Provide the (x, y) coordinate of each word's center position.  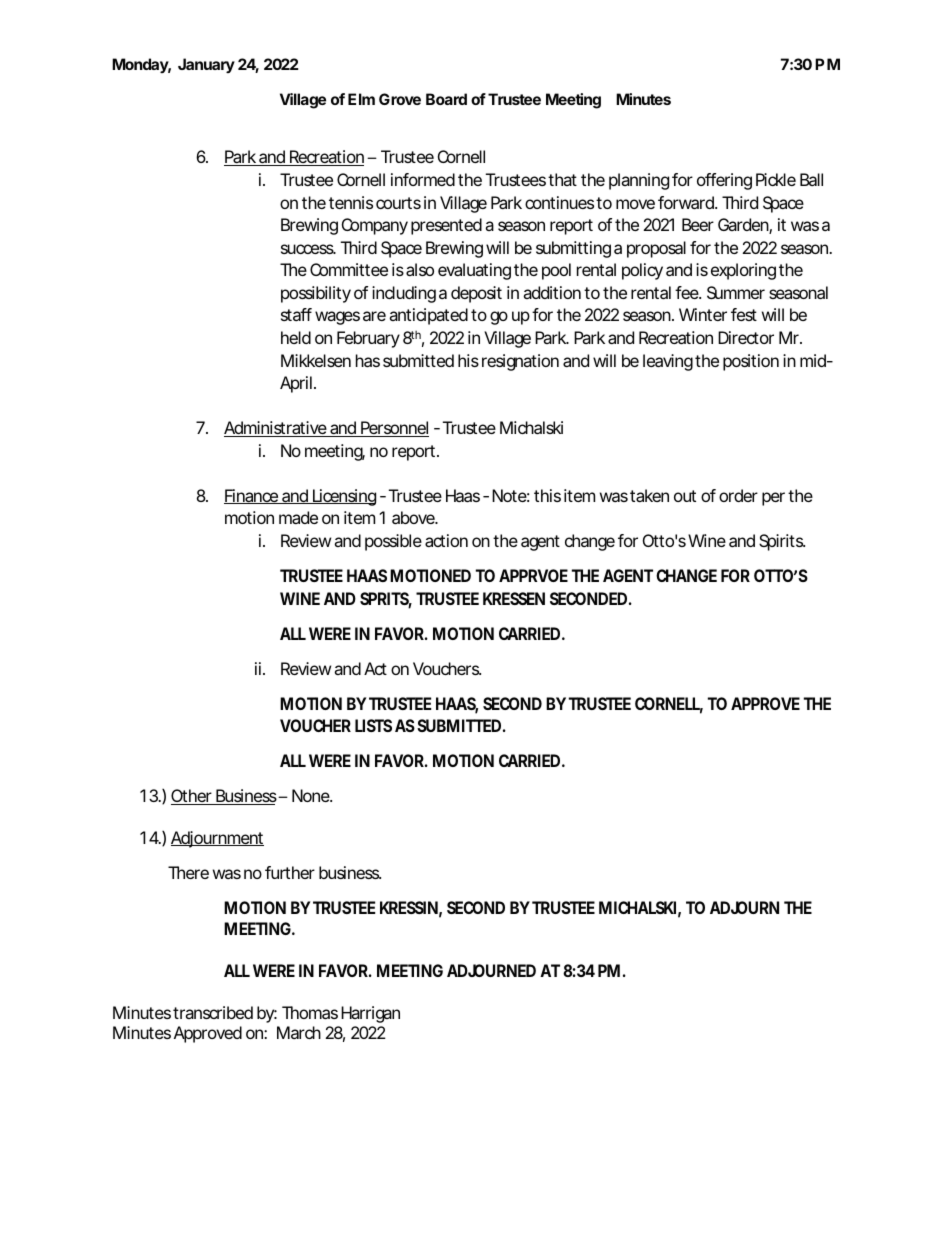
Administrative (276, 429)
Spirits (782, 542)
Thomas (310, 1012)
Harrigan (370, 1014)
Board (446, 99)
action (446, 540)
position (751, 362)
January (206, 65)
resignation (520, 362)
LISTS (373, 725)
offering (724, 181)
